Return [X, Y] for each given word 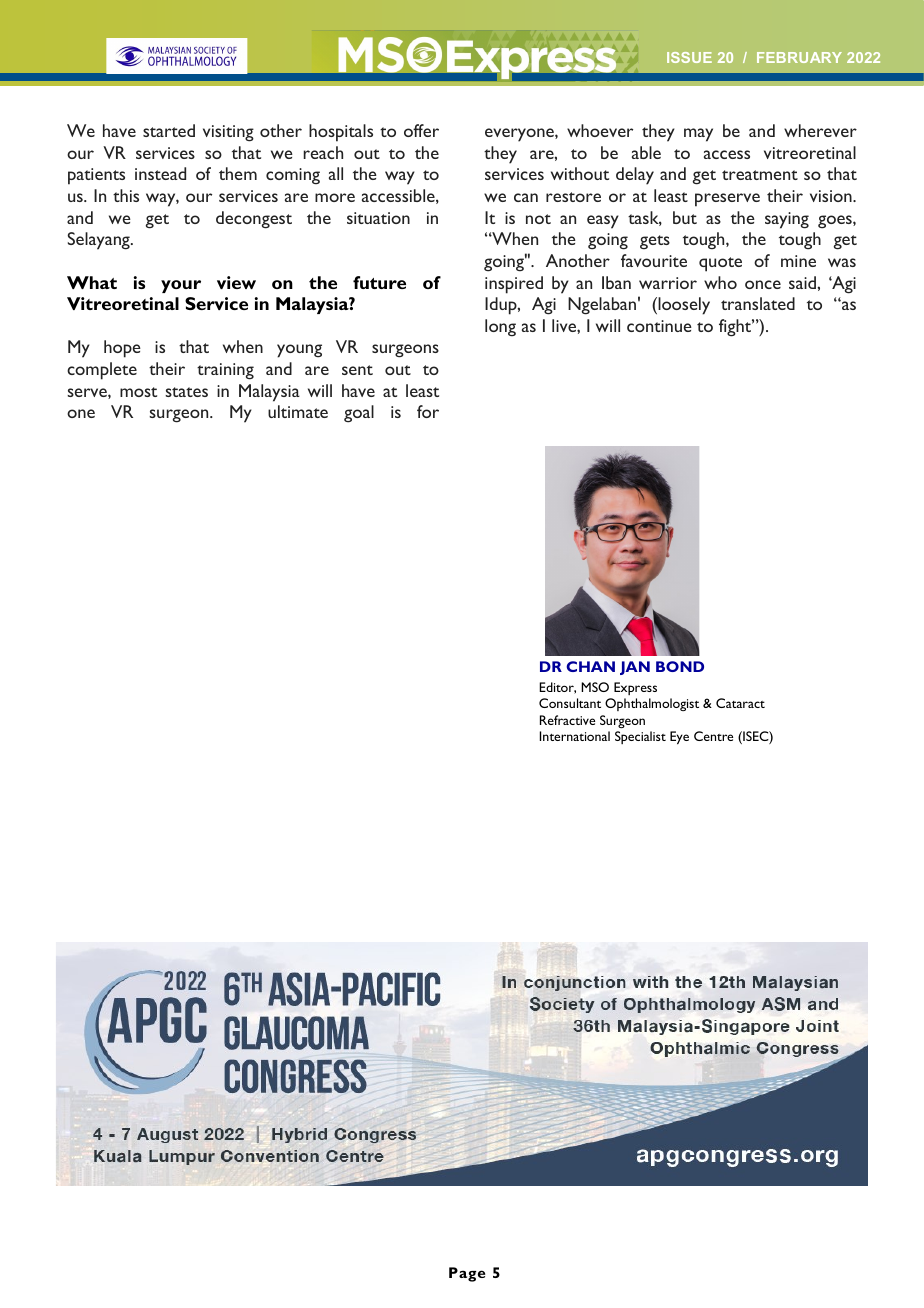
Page [467, 1274]
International [575, 736]
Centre [713, 736]
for [428, 411]
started [169, 130]
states [186, 392]
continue [659, 326]
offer [421, 130]
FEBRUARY [799, 57]
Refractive [567, 720]
